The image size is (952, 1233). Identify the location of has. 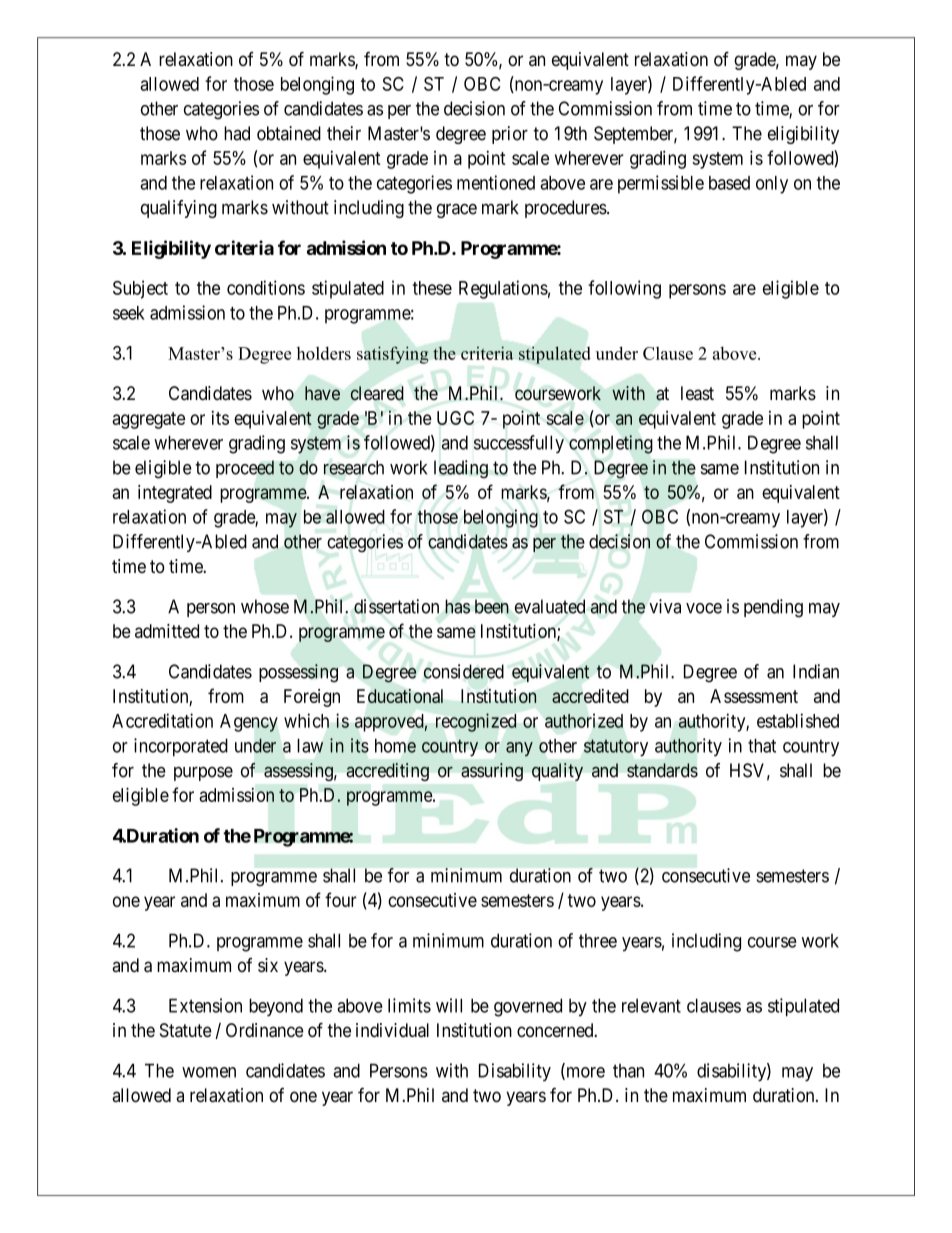
(457, 606).
